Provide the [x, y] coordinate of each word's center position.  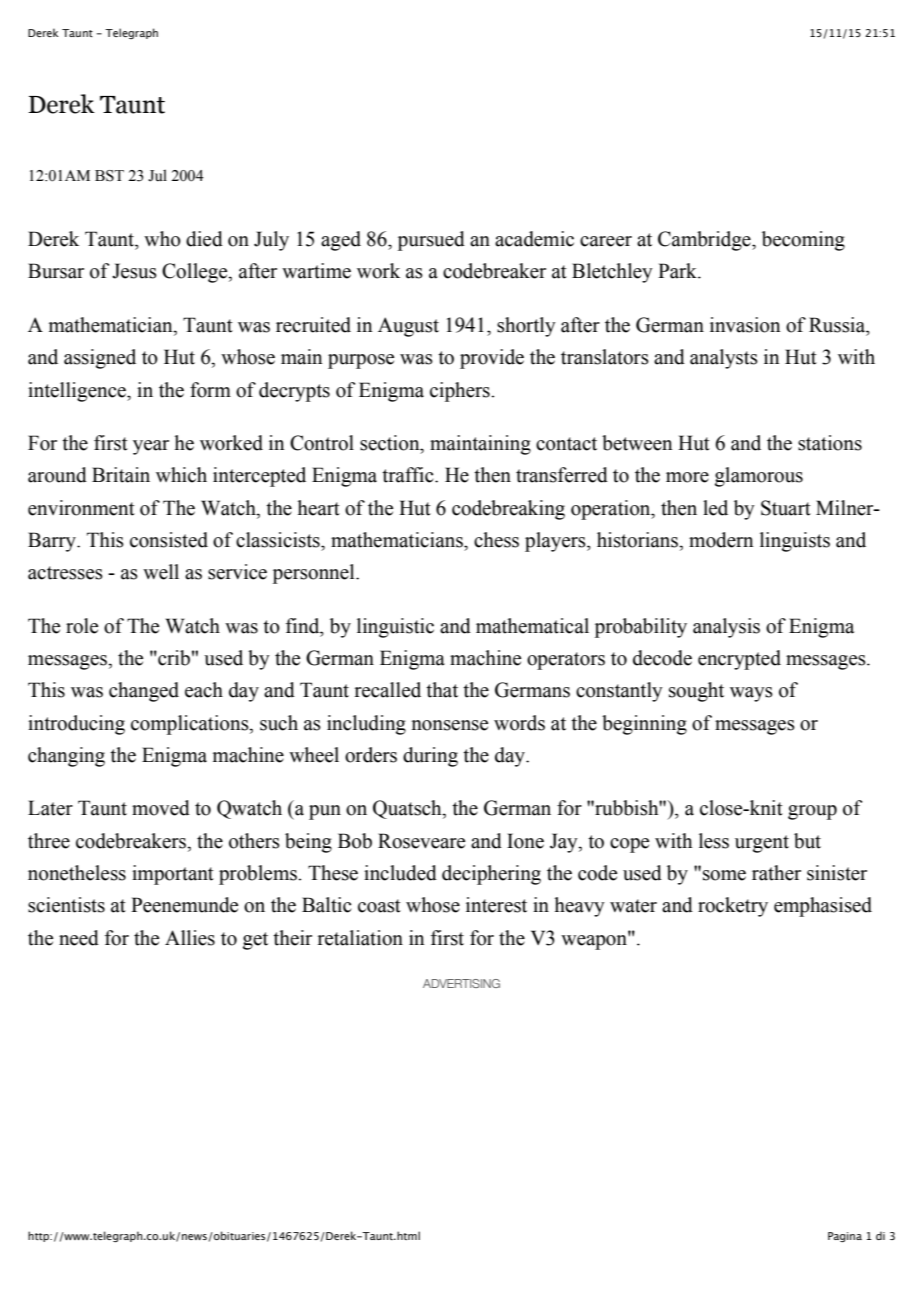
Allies [190, 938]
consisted [169, 540]
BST [109, 176]
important [173, 875]
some [724, 875]
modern [721, 540]
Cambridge [705, 241]
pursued [431, 241]
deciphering [491, 875]
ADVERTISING [461, 983]
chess [496, 540]
